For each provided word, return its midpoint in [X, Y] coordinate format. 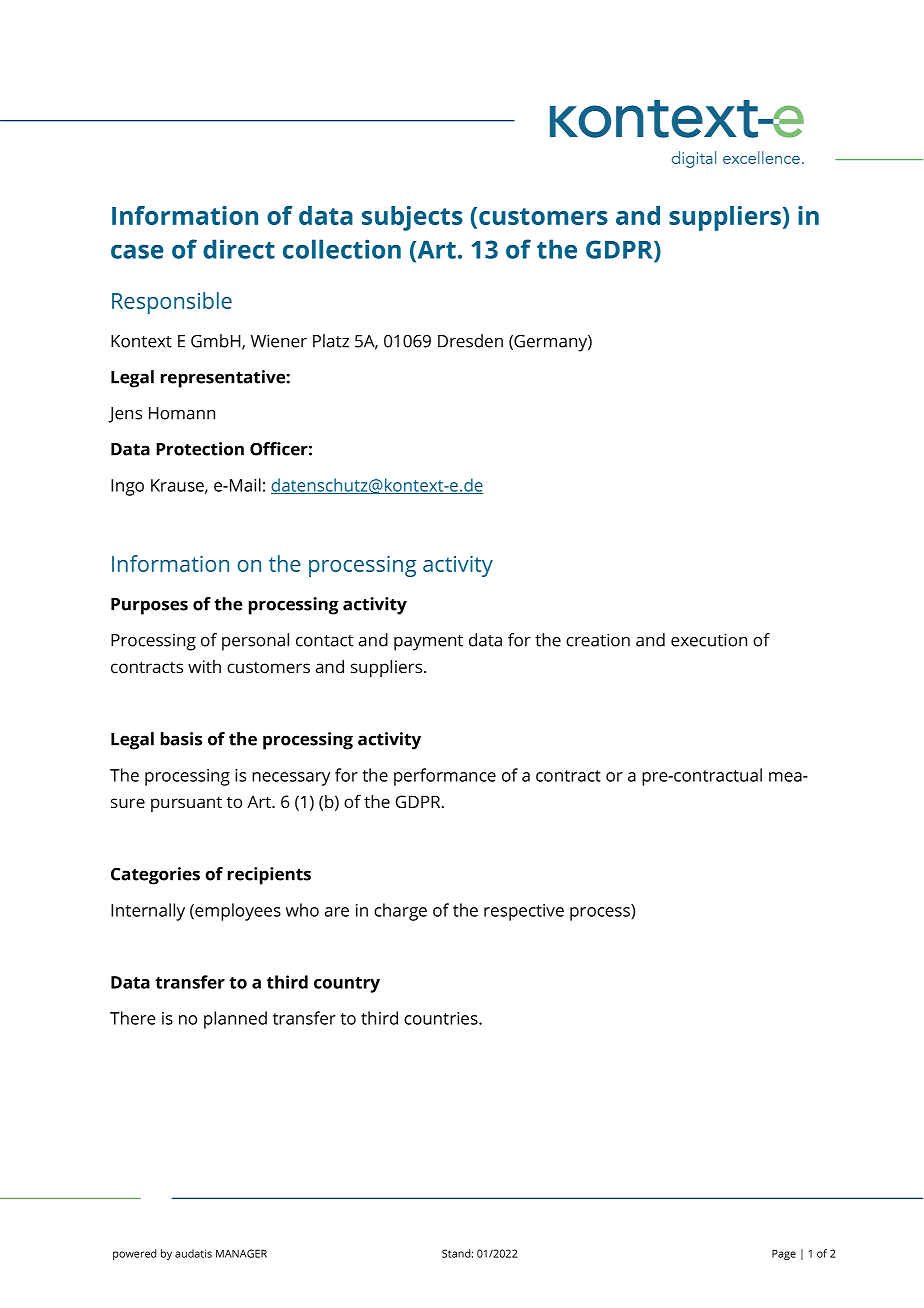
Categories [155, 876]
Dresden [470, 341]
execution [709, 640]
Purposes [149, 606]
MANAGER [241, 1253]
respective [524, 912]
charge [400, 912]
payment [428, 643]
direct [239, 249]
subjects [412, 218]
